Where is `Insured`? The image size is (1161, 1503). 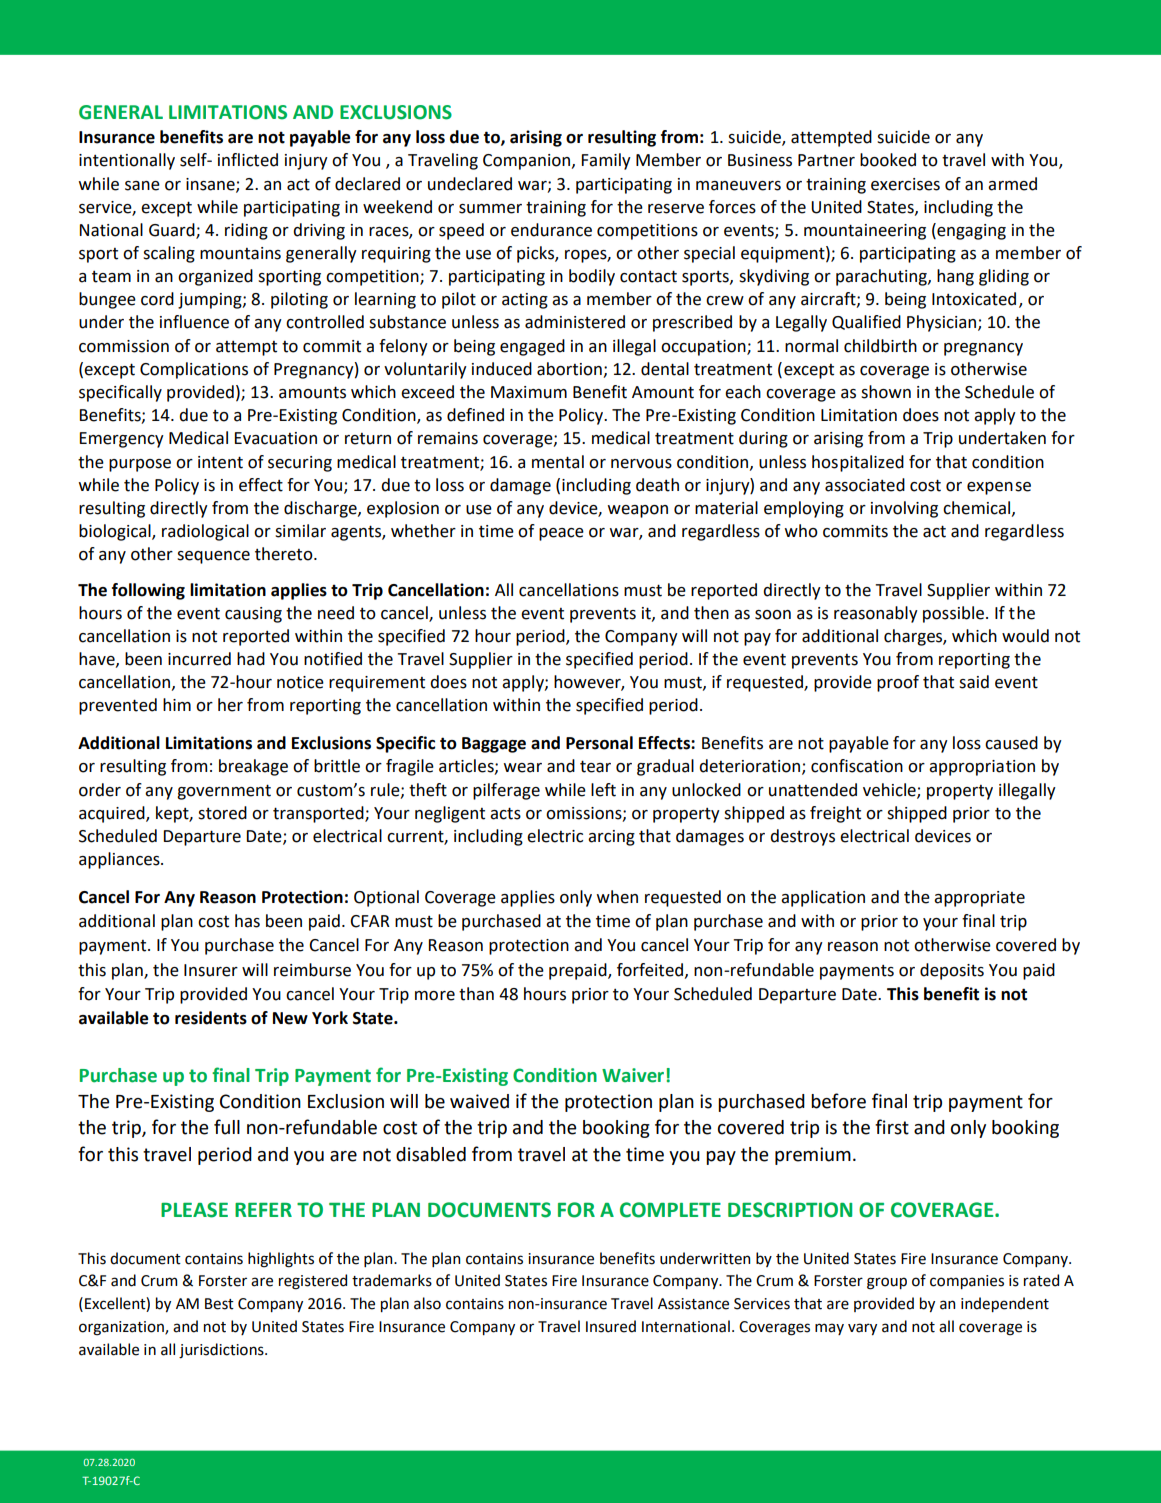 Insured is located at coordinates (611, 1326).
